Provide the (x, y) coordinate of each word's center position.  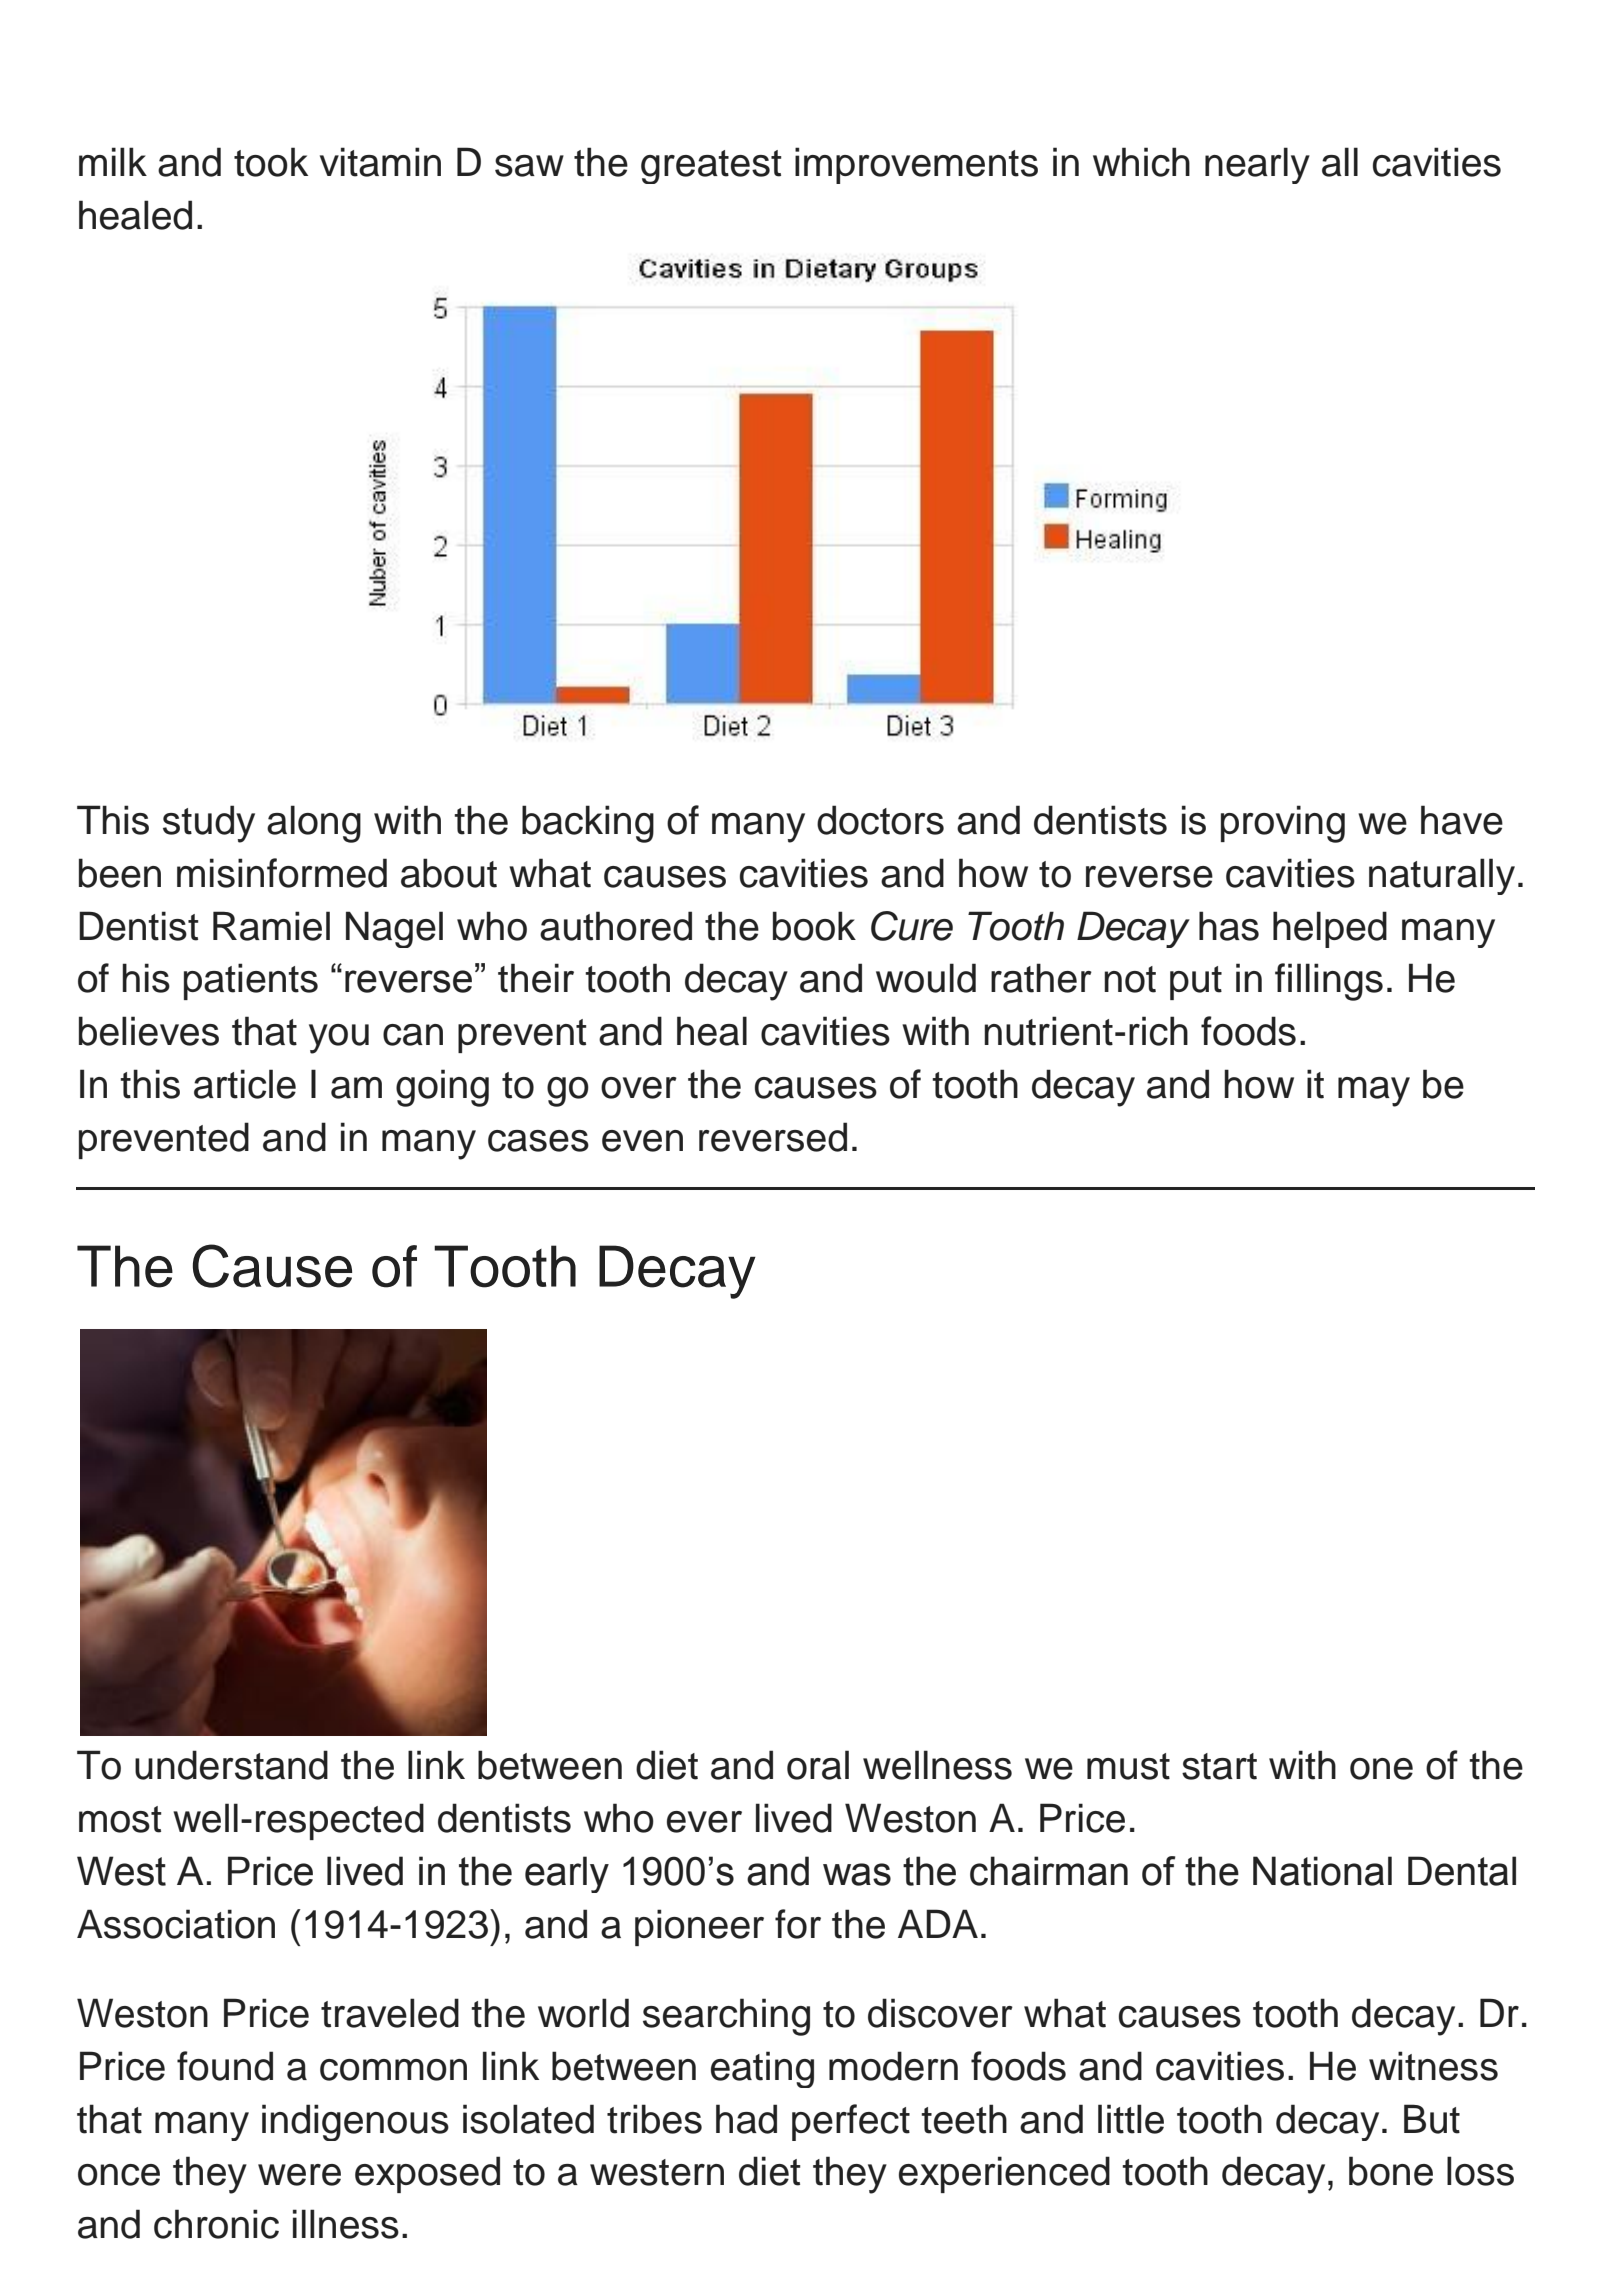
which (1141, 162)
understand (231, 1765)
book (814, 926)
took (271, 162)
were (299, 2175)
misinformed (282, 873)
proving (1283, 824)
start (1219, 1766)
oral (818, 1765)
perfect (851, 2122)
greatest (711, 167)
